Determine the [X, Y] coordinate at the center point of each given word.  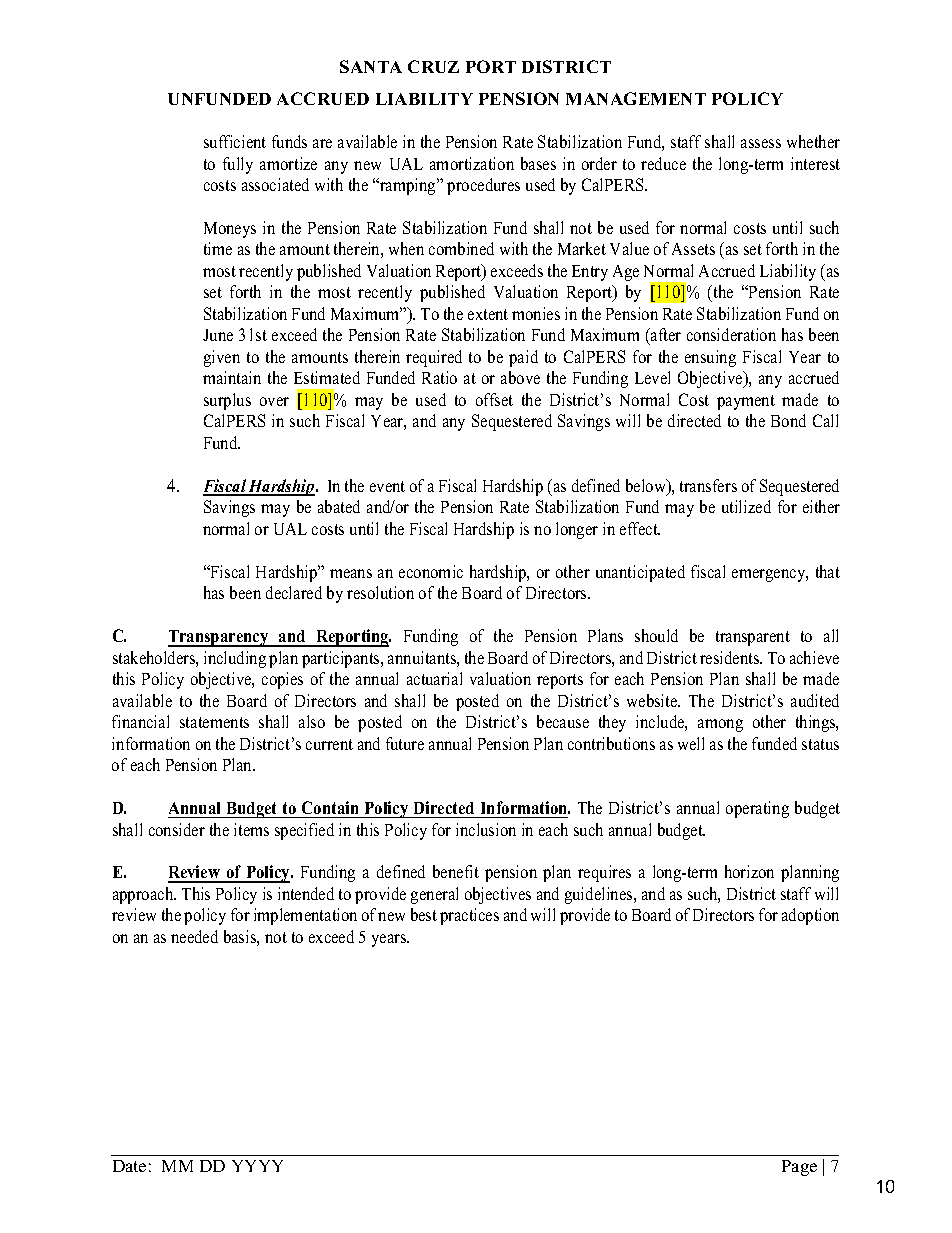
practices [469, 916]
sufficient [235, 141]
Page [799, 1168]
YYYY [257, 1166]
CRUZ [433, 66]
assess [761, 143]
